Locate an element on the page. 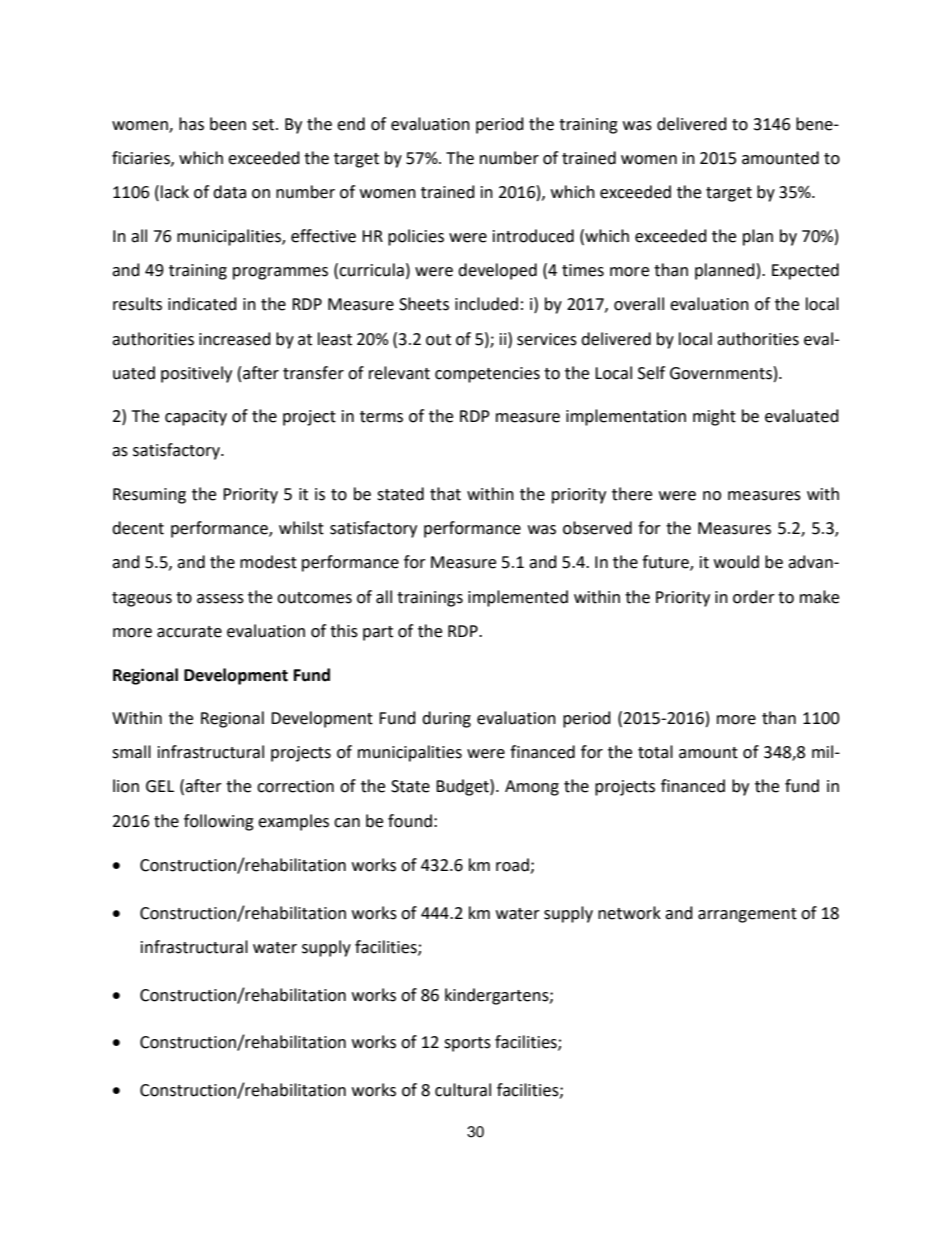 The height and width of the page is (1233, 952). following is located at coordinates (219, 822).
